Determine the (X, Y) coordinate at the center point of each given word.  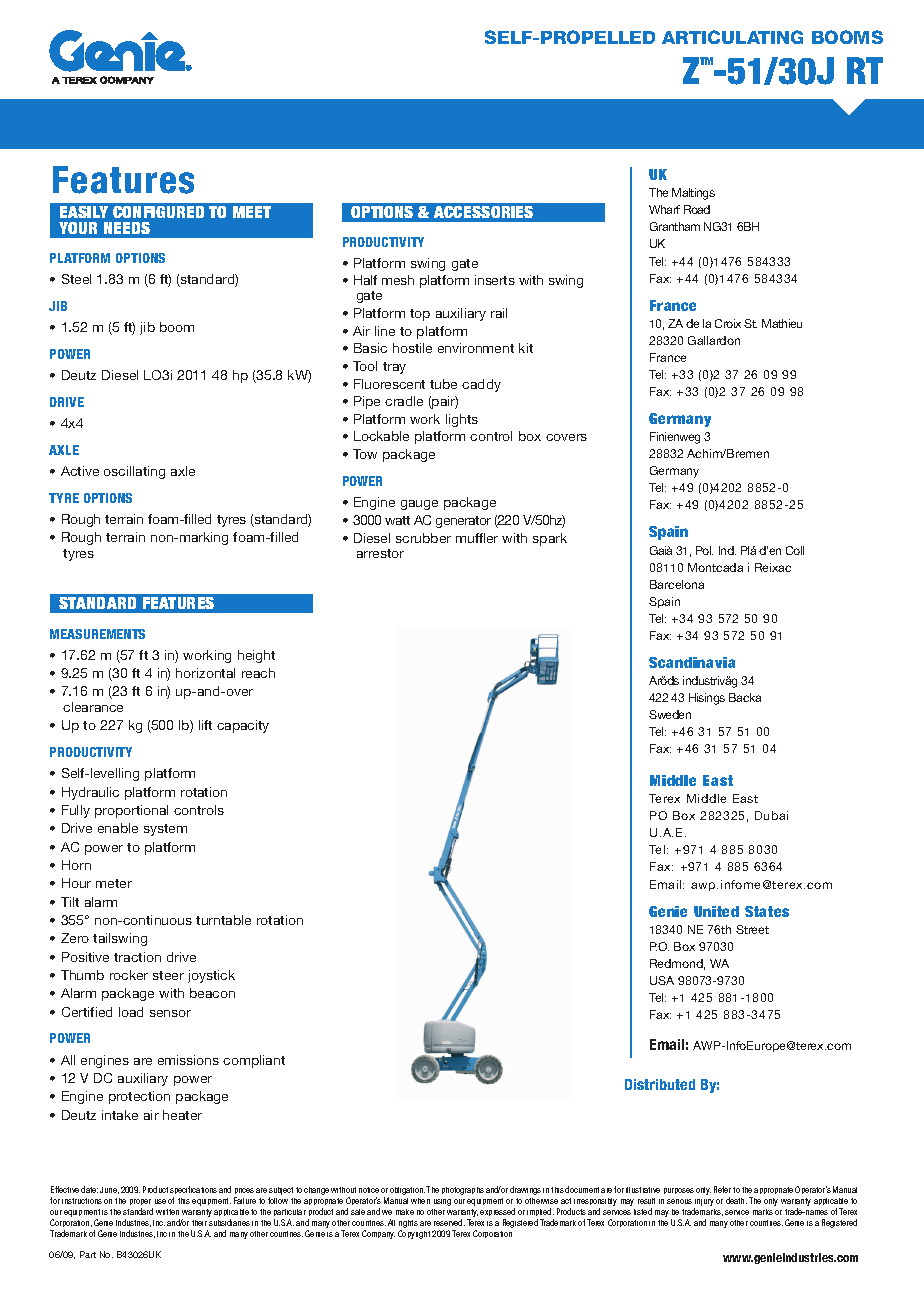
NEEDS (127, 228)
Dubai (771, 815)
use (160, 1201)
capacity (243, 726)
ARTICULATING (732, 37)
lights (462, 420)
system (165, 830)
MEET (252, 212)
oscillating (134, 472)
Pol (704, 550)
